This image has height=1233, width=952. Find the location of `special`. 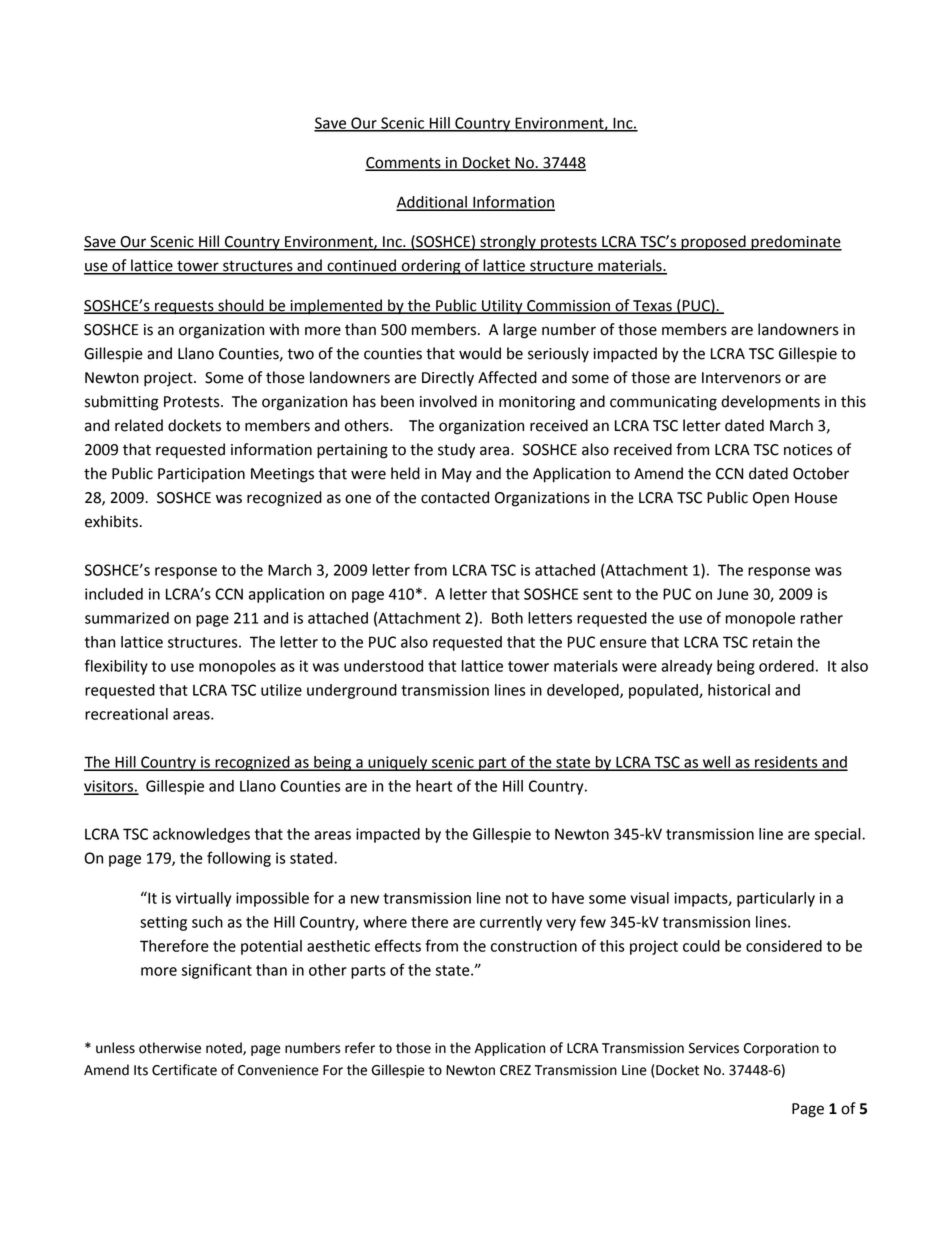

special is located at coordinates (838, 835).
